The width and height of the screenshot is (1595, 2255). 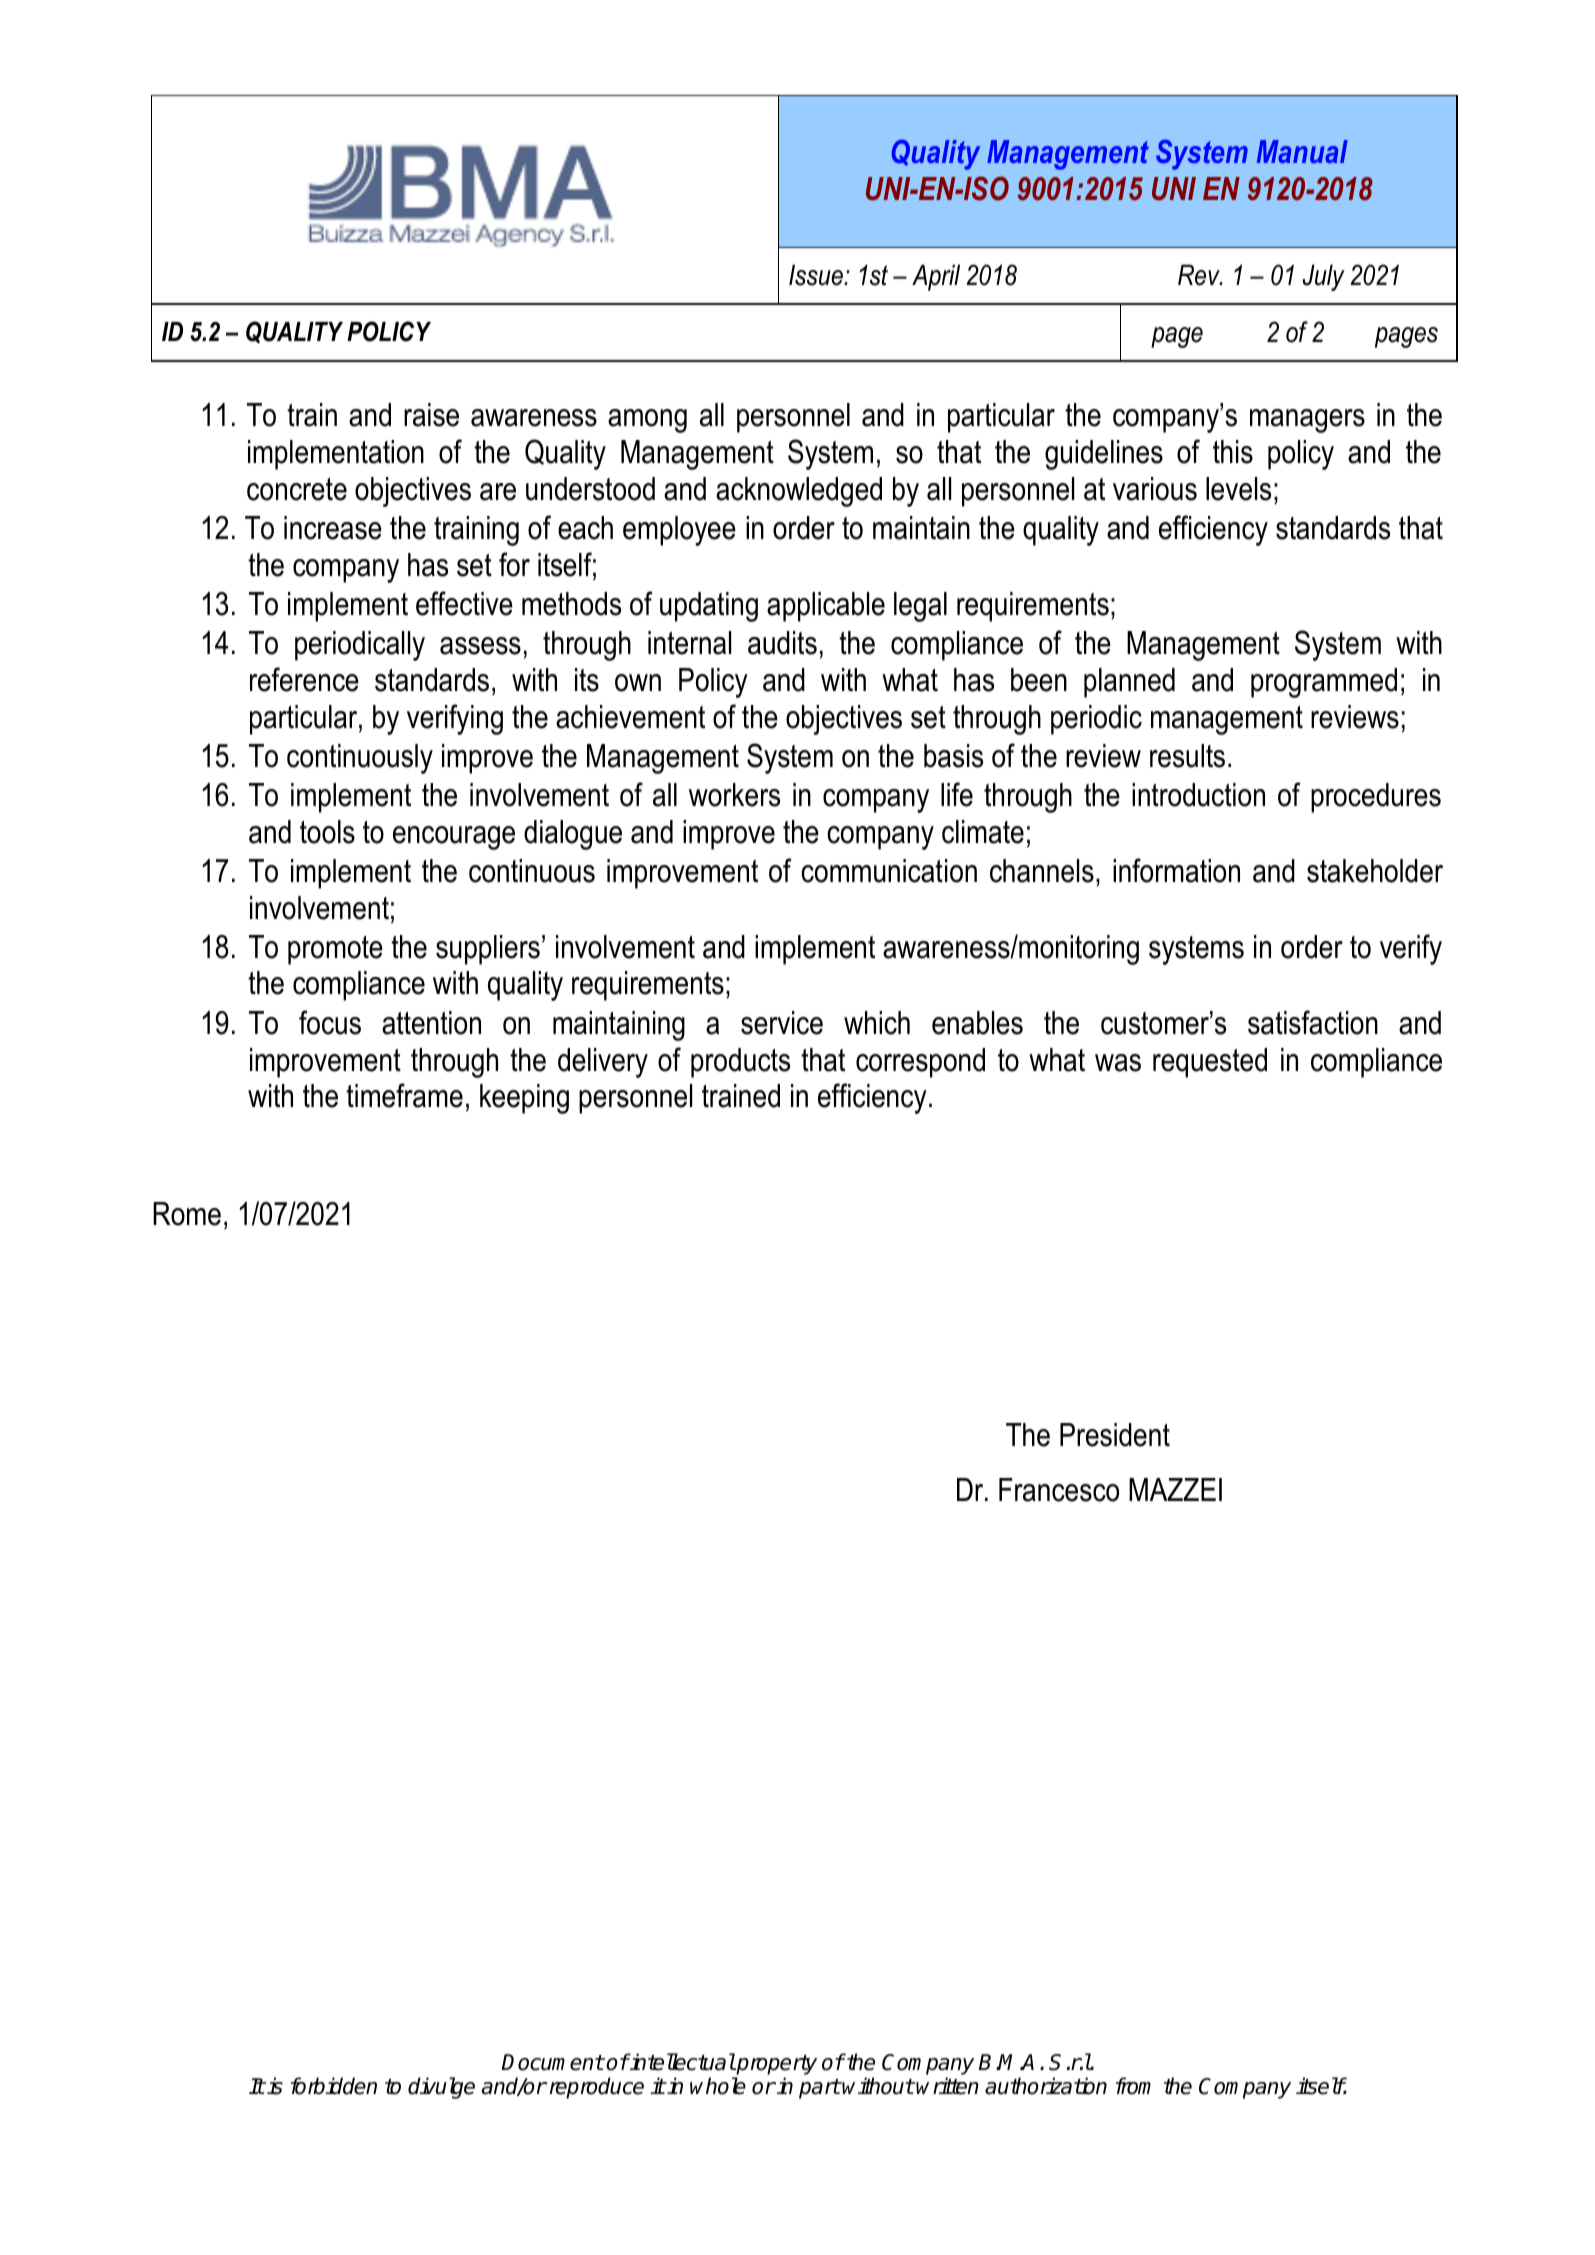 What do you see at coordinates (334, 2086) in the screenshot?
I see `forbidden` at bounding box center [334, 2086].
